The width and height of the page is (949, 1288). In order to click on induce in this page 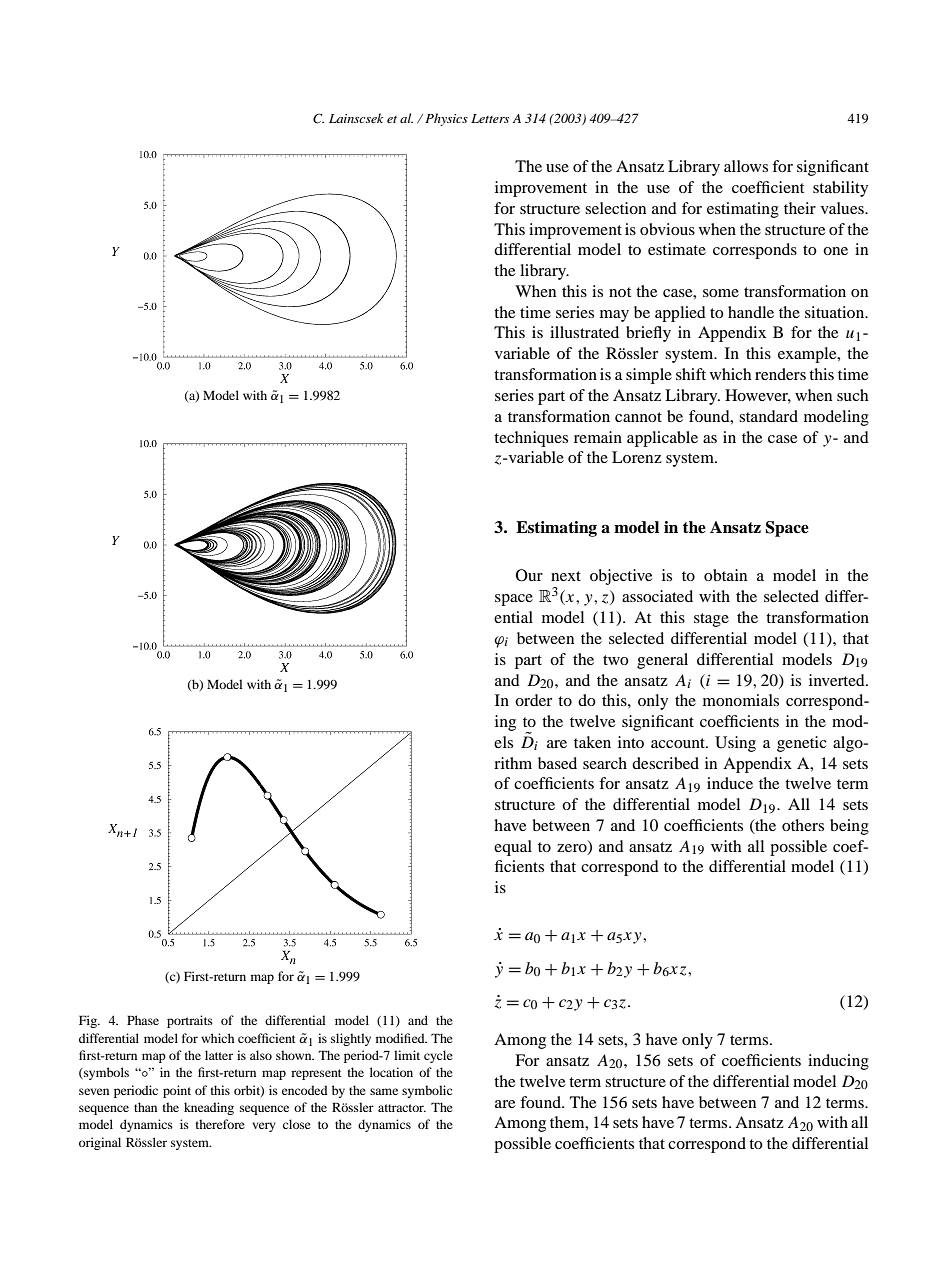, I will do `click(730, 783)`.
